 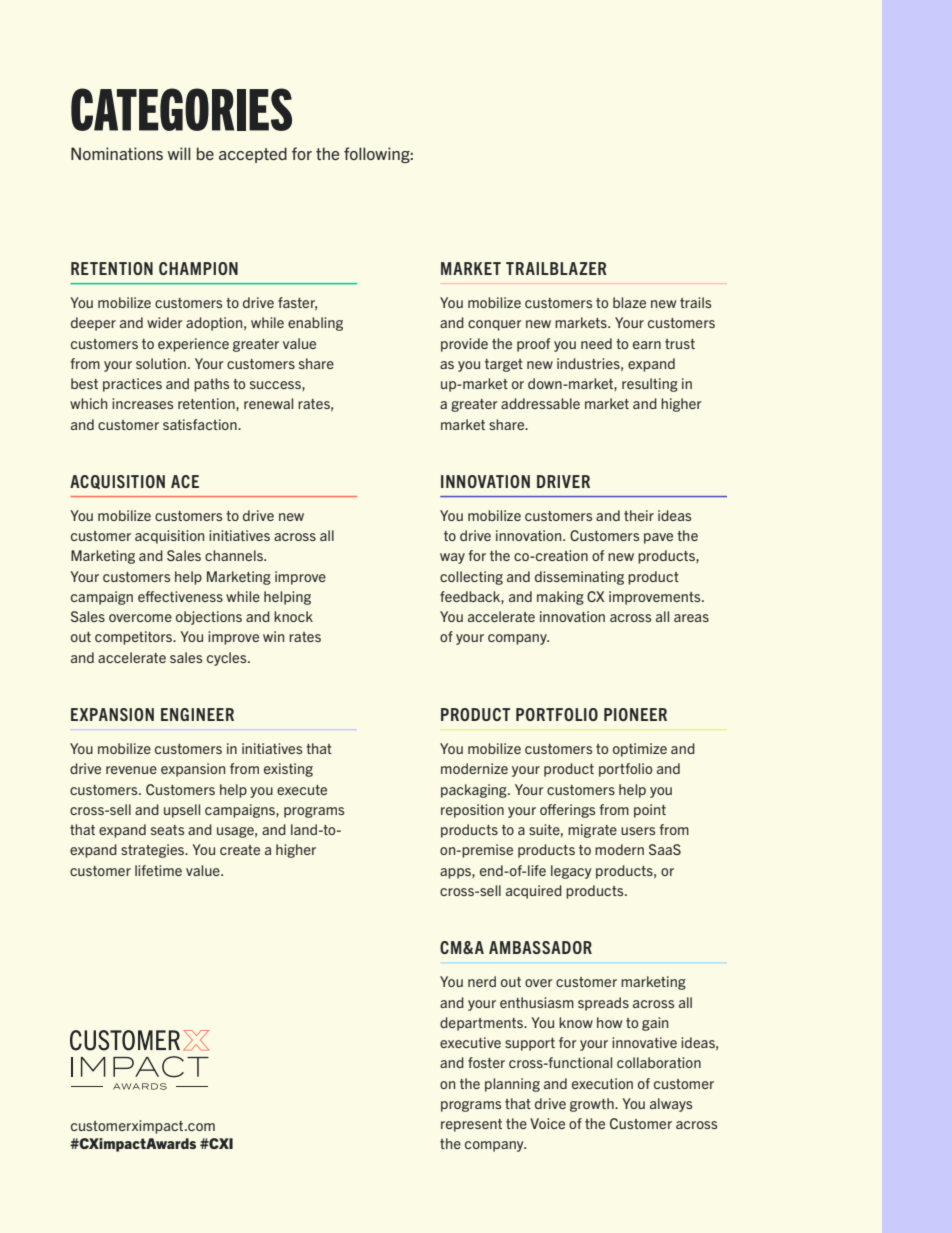 I want to click on represent, so click(x=471, y=1125).
